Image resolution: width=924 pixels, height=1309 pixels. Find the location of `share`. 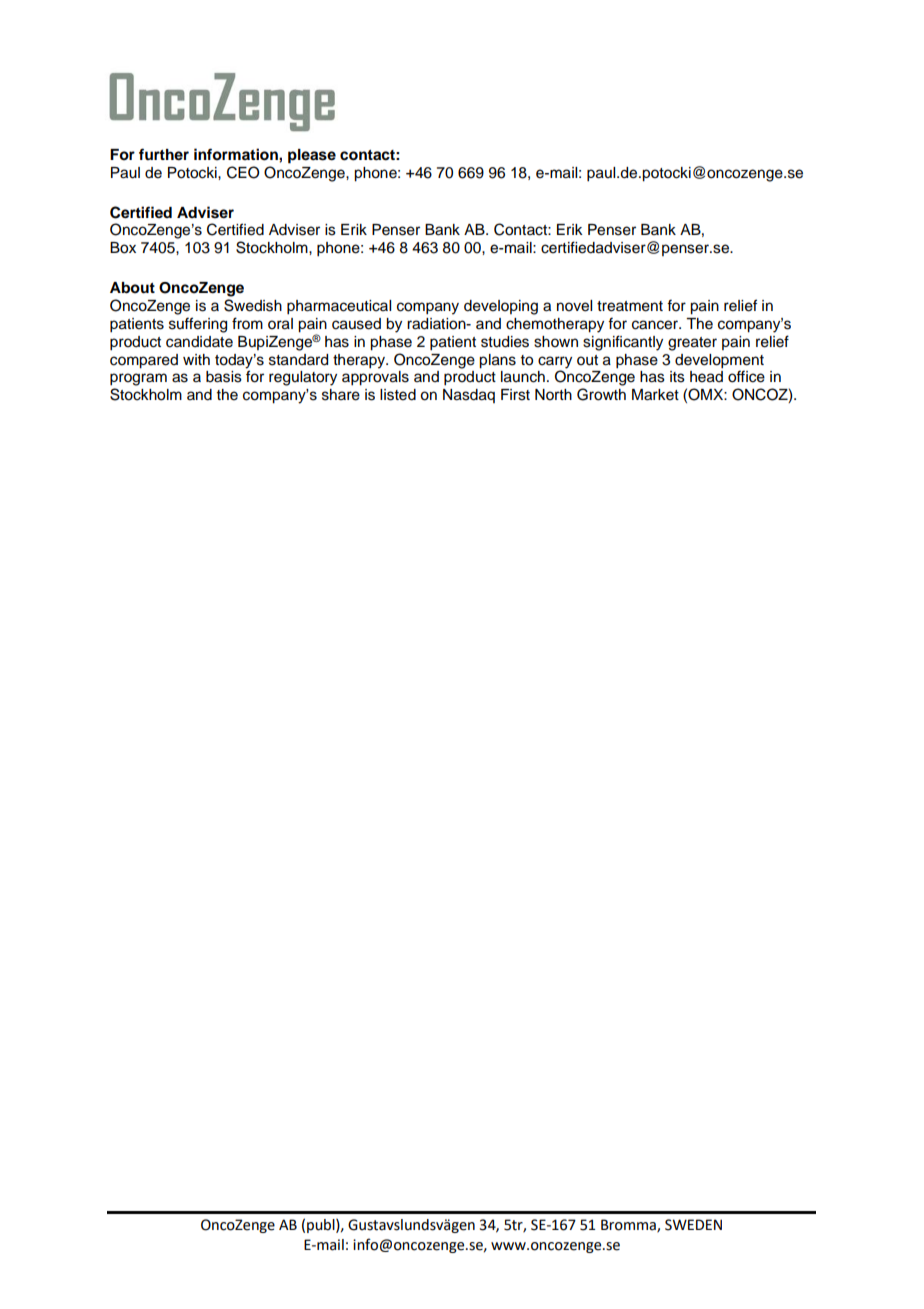

share is located at coordinates (341, 395).
